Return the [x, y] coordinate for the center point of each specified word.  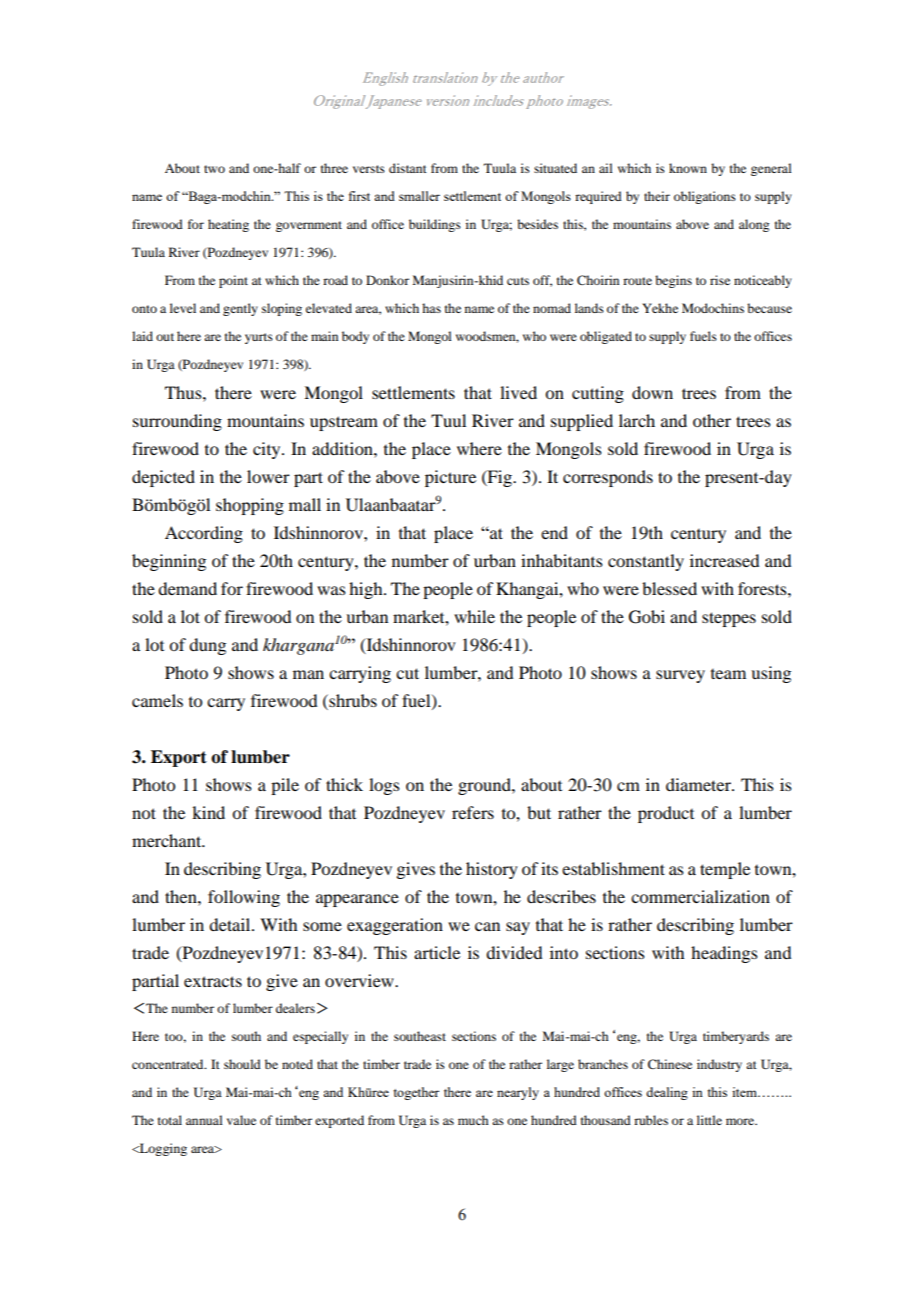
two [214, 169]
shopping [250, 506]
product [666, 814]
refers [473, 812]
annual [204, 1120]
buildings [435, 225]
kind [208, 812]
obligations [705, 197]
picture [450, 478]
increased [724, 560]
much [473, 1120]
